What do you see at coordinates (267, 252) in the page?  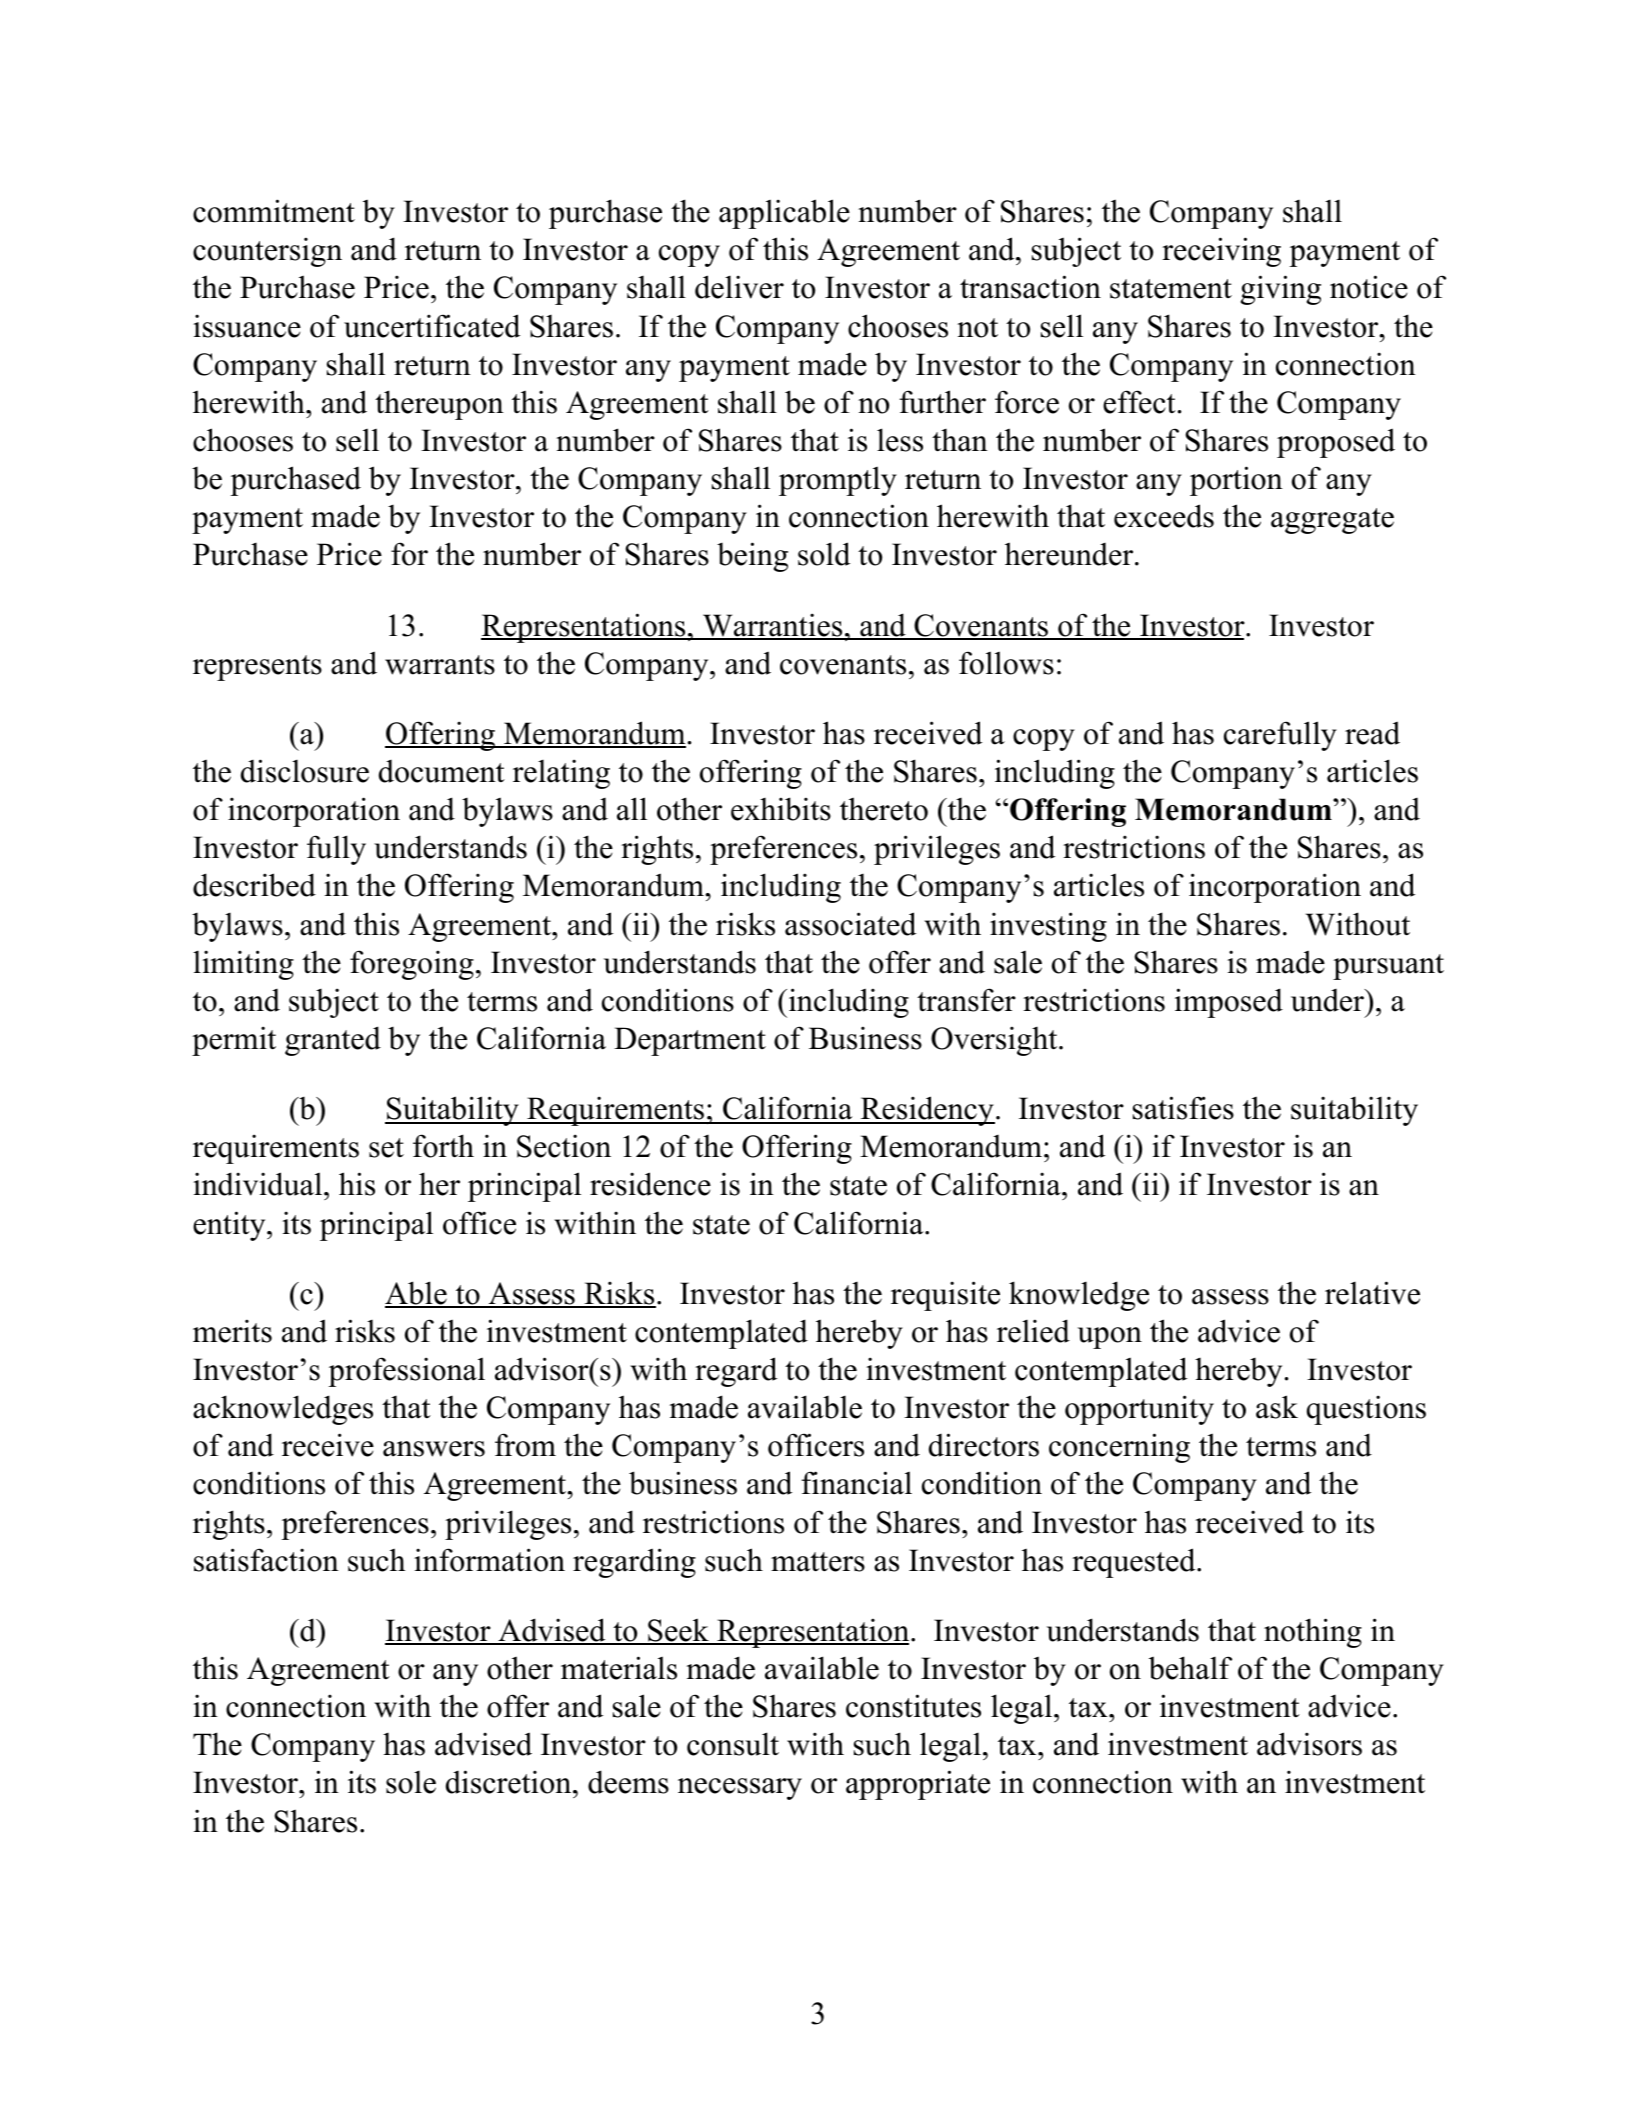 I see `countersign` at bounding box center [267, 252].
